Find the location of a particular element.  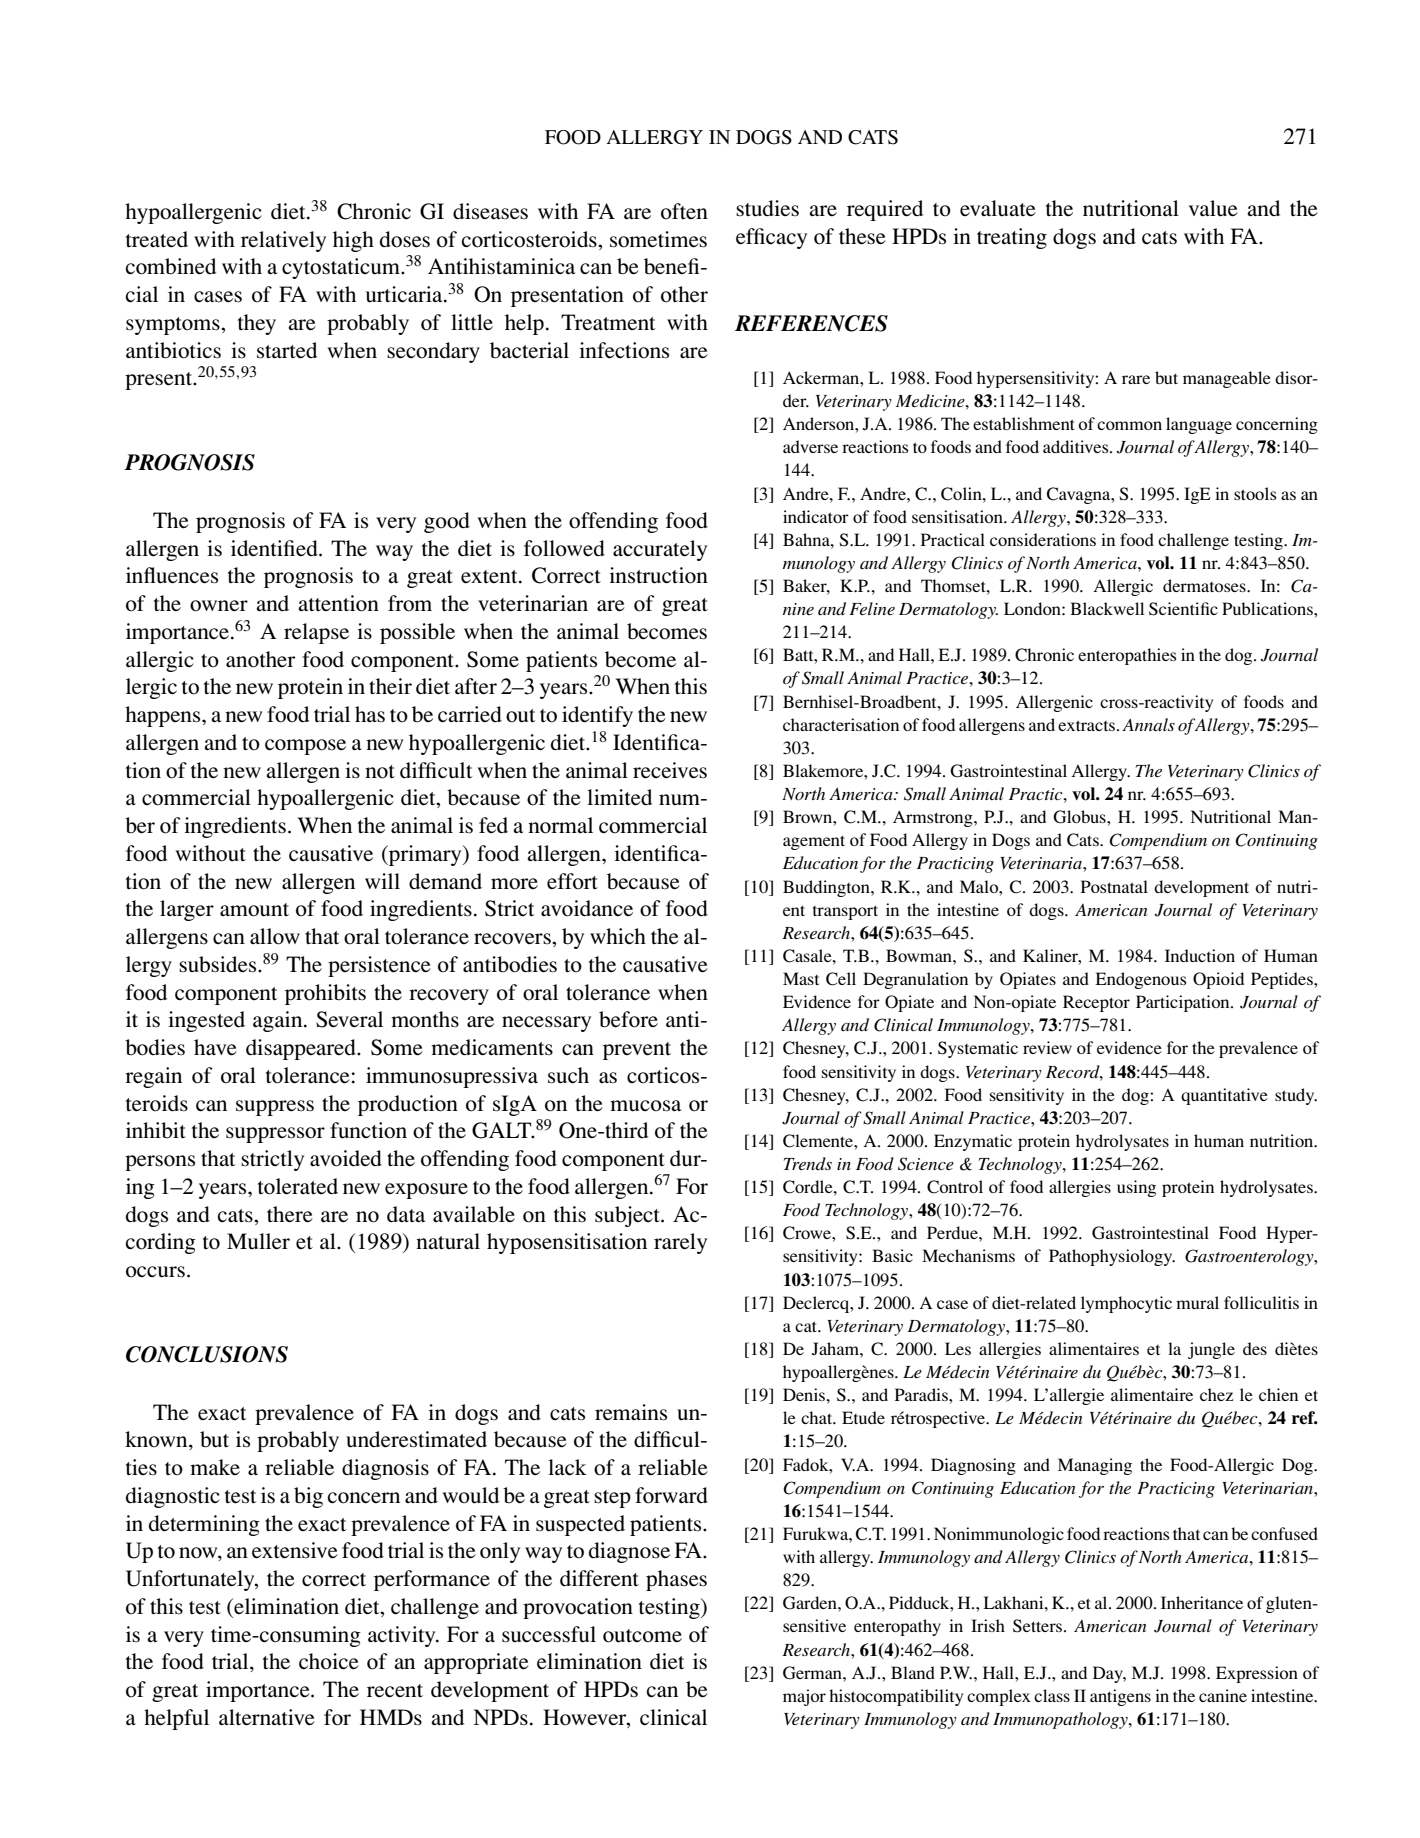

efficacy is located at coordinates (771, 238).
